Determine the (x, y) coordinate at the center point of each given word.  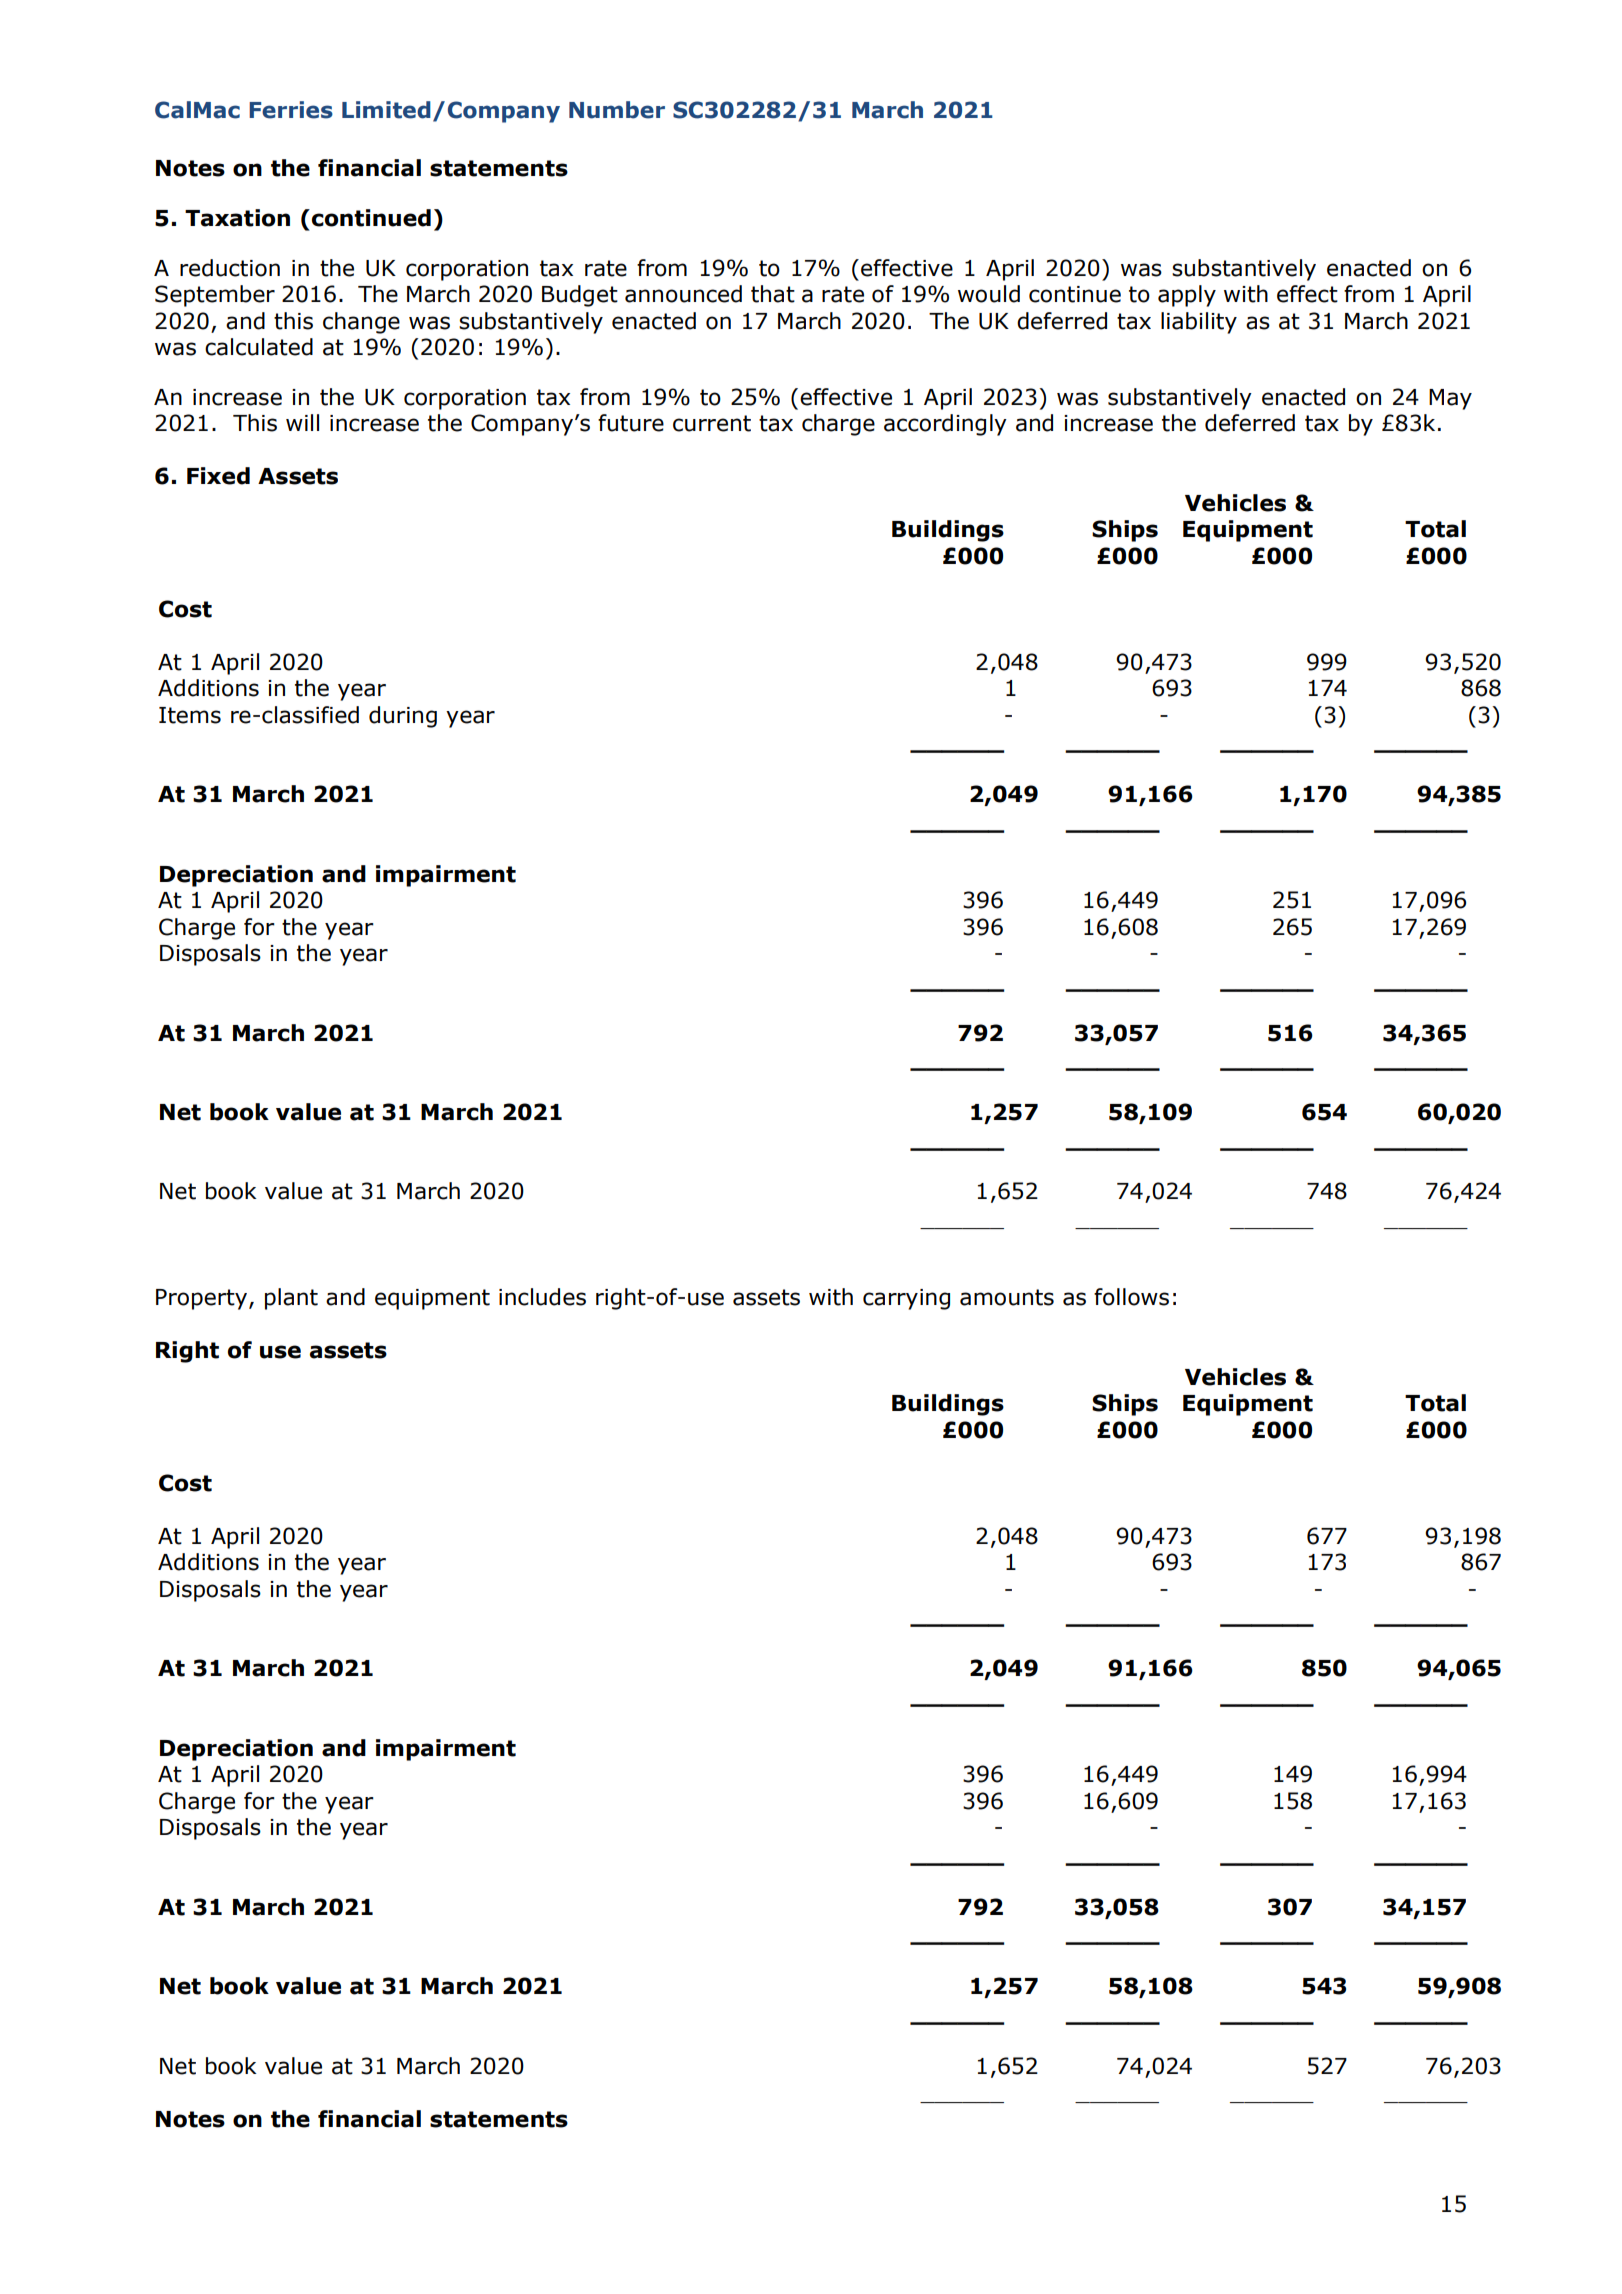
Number (617, 110)
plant (291, 1299)
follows (1131, 1297)
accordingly (945, 425)
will (302, 422)
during (403, 717)
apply (1187, 296)
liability (1199, 323)
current (712, 423)
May (1450, 399)
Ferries (291, 110)
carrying (906, 1299)
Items (190, 715)
